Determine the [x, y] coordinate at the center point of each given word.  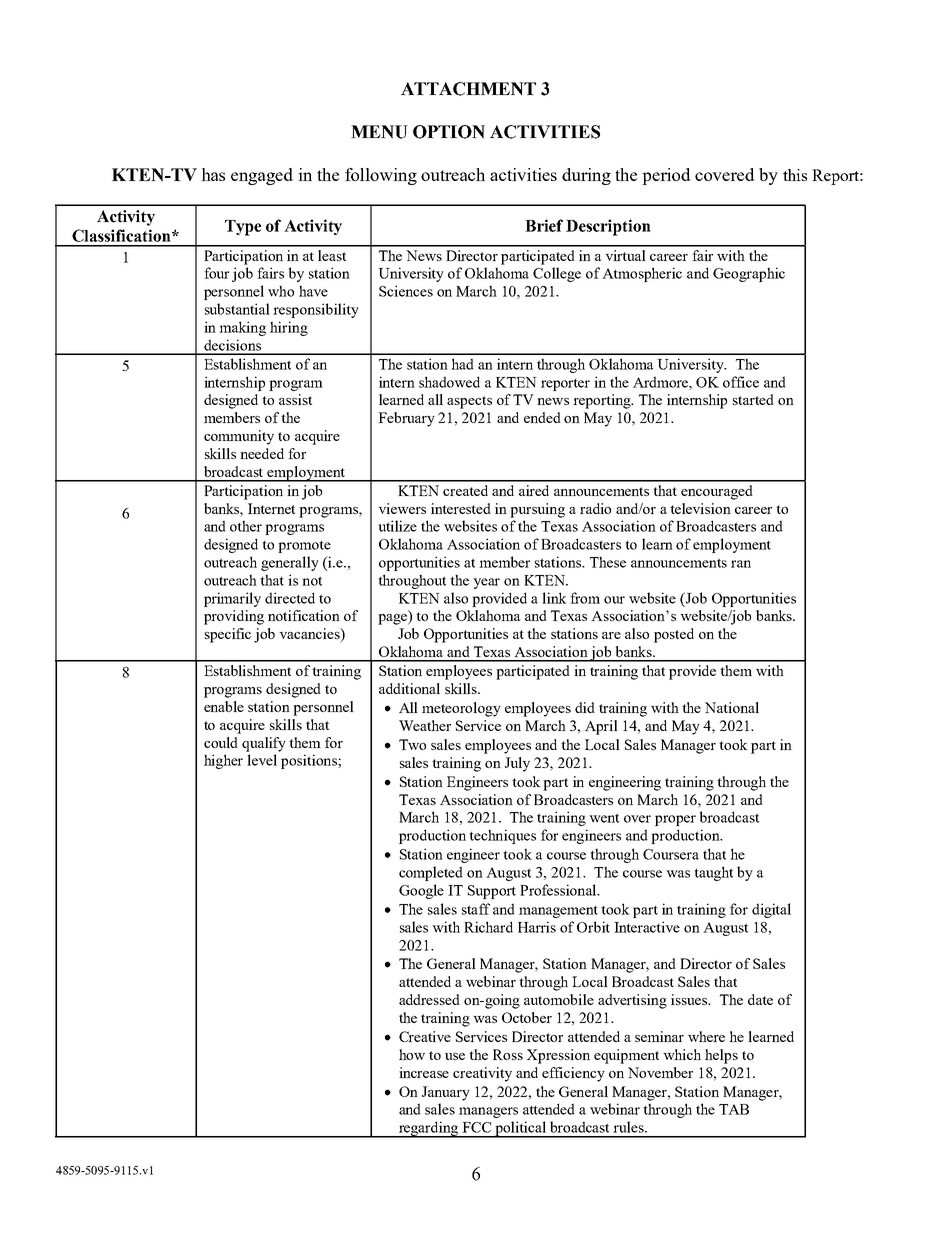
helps [721, 1056]
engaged [262, 176]
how [412, 1054]
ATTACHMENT [468, 89]
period [666, 176]
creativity [482, 1074]
